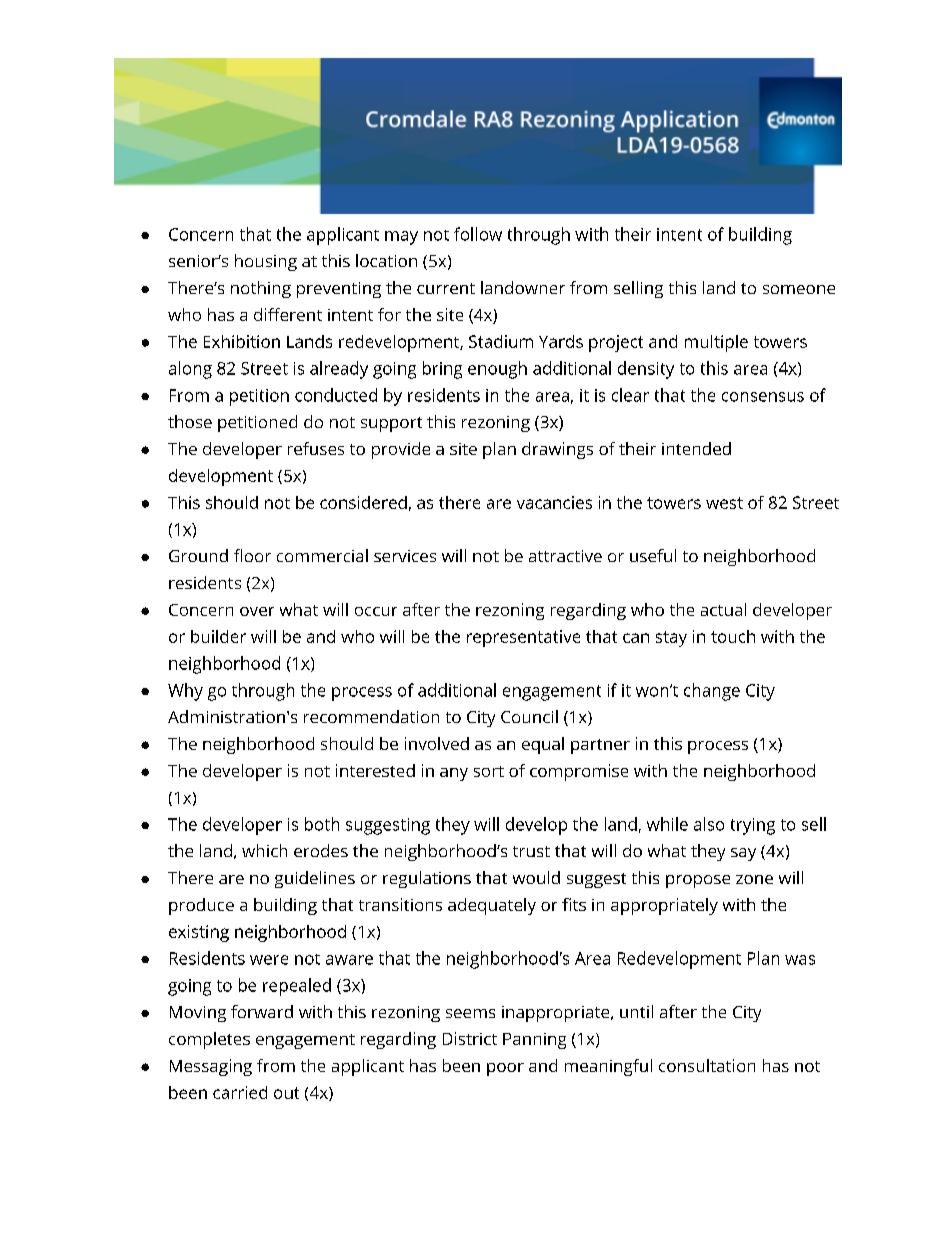  Describe the element at coordinates (505, 1069) in the screenshot. I see `poor` at that location.
